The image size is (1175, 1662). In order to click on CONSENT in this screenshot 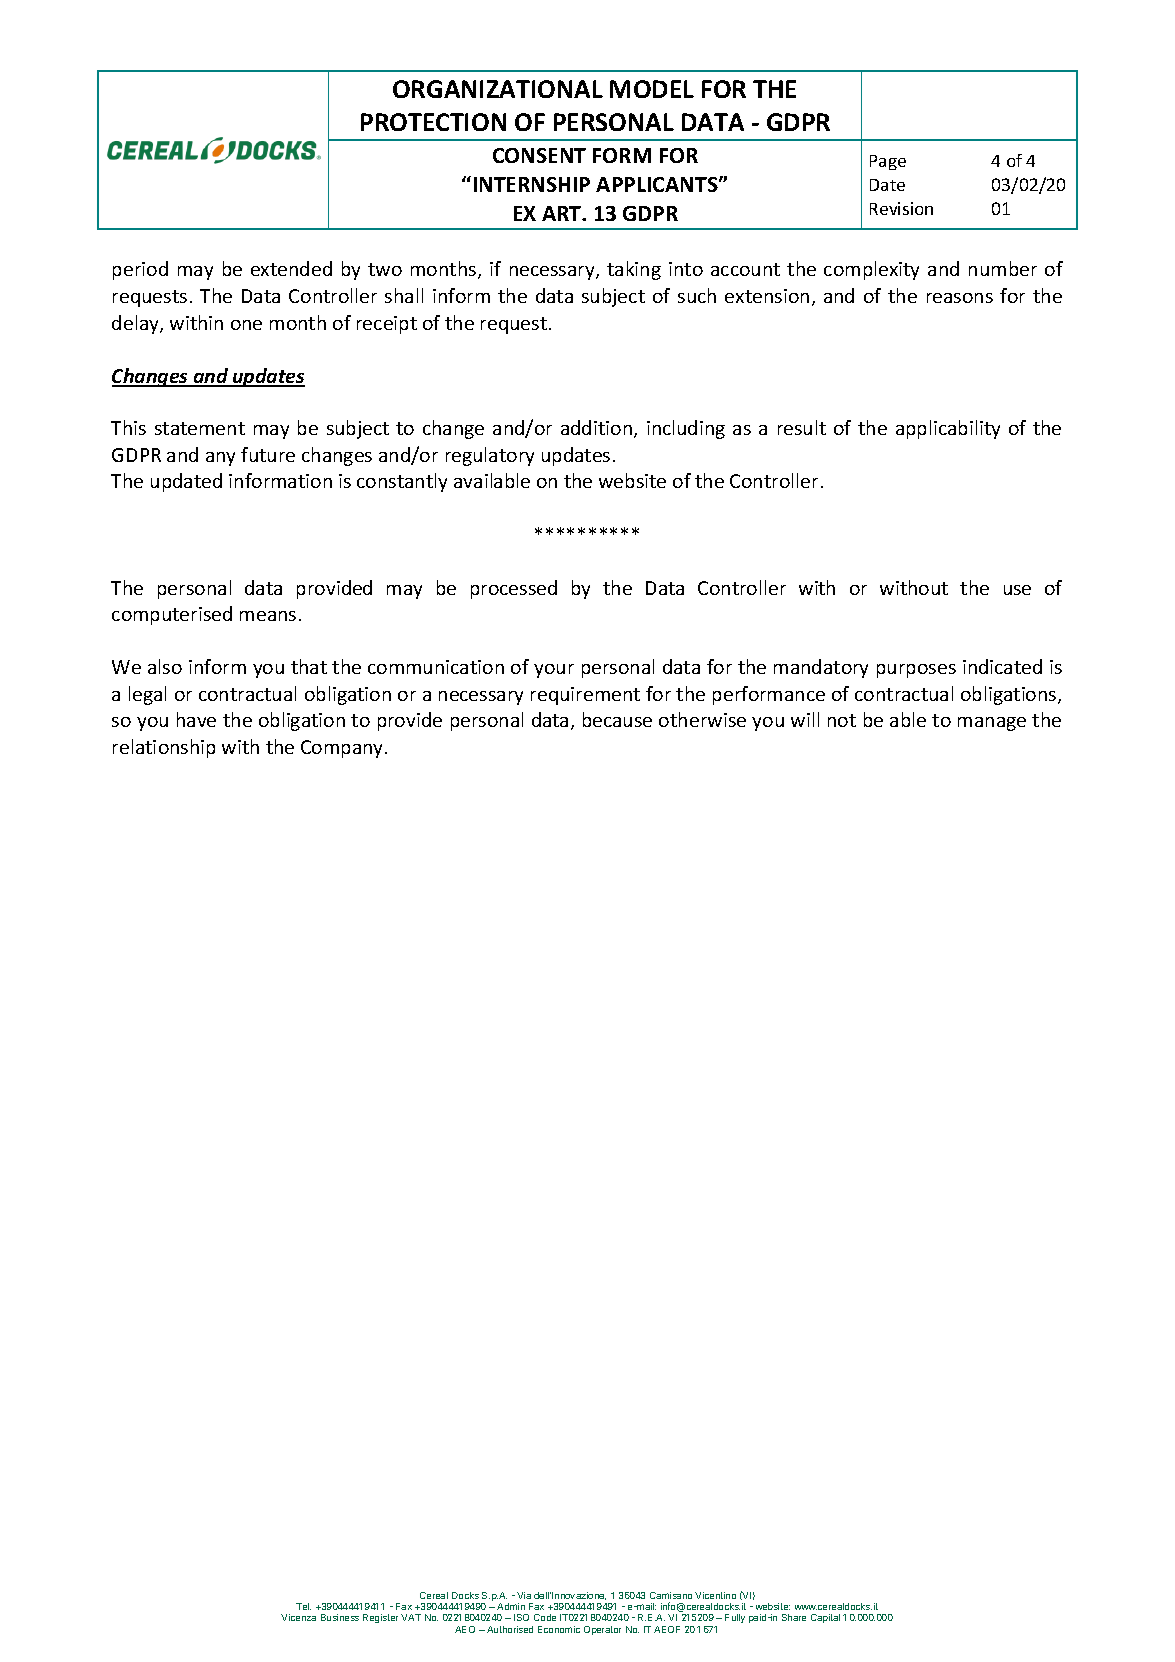, I will do `click(539, 155)`.
